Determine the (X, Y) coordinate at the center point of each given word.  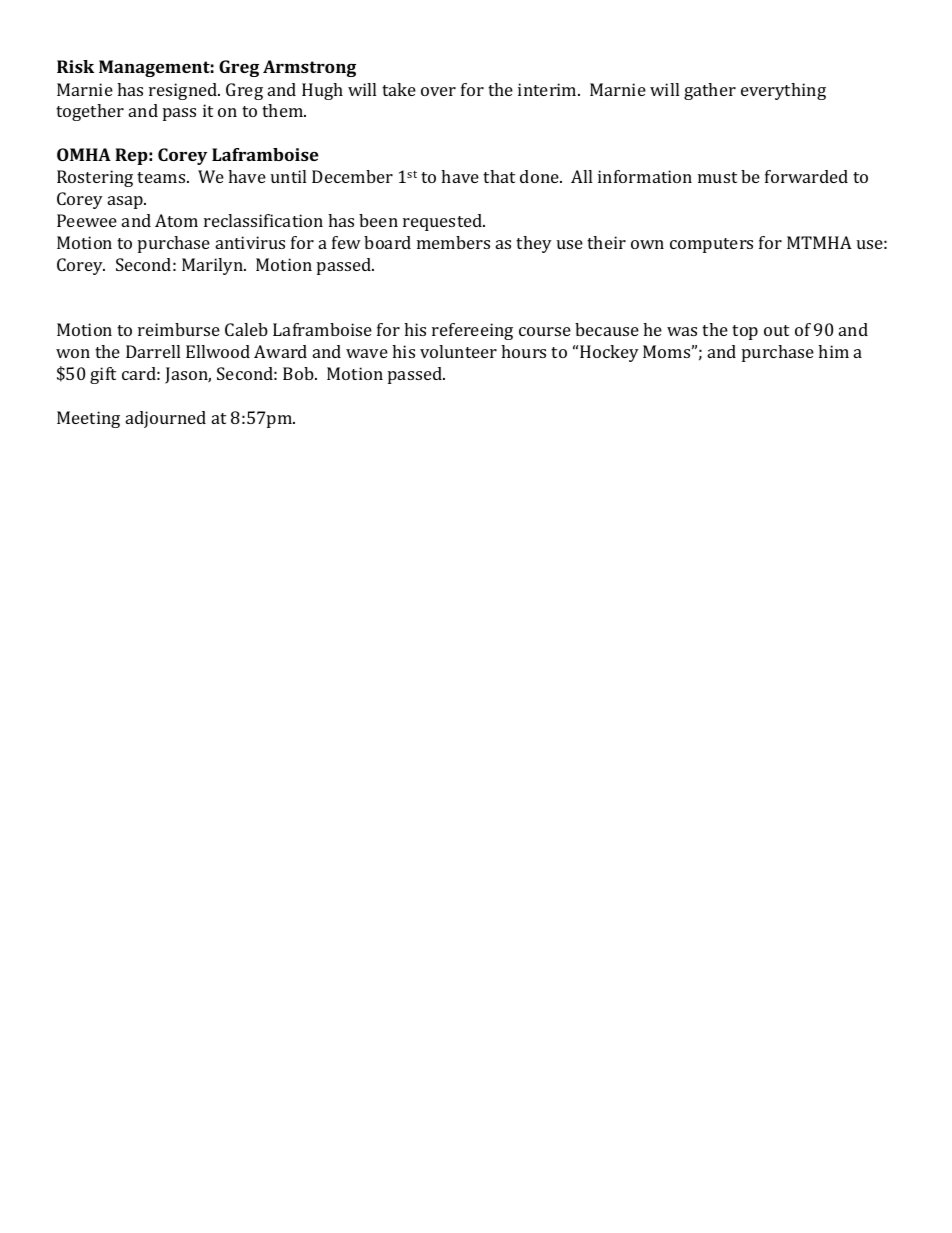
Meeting (88, 419)
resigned (184, 91)
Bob (299, 373)
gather (710, 91)
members (453, 242)
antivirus (250, 242)
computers (711, 245)
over (438, 91)
